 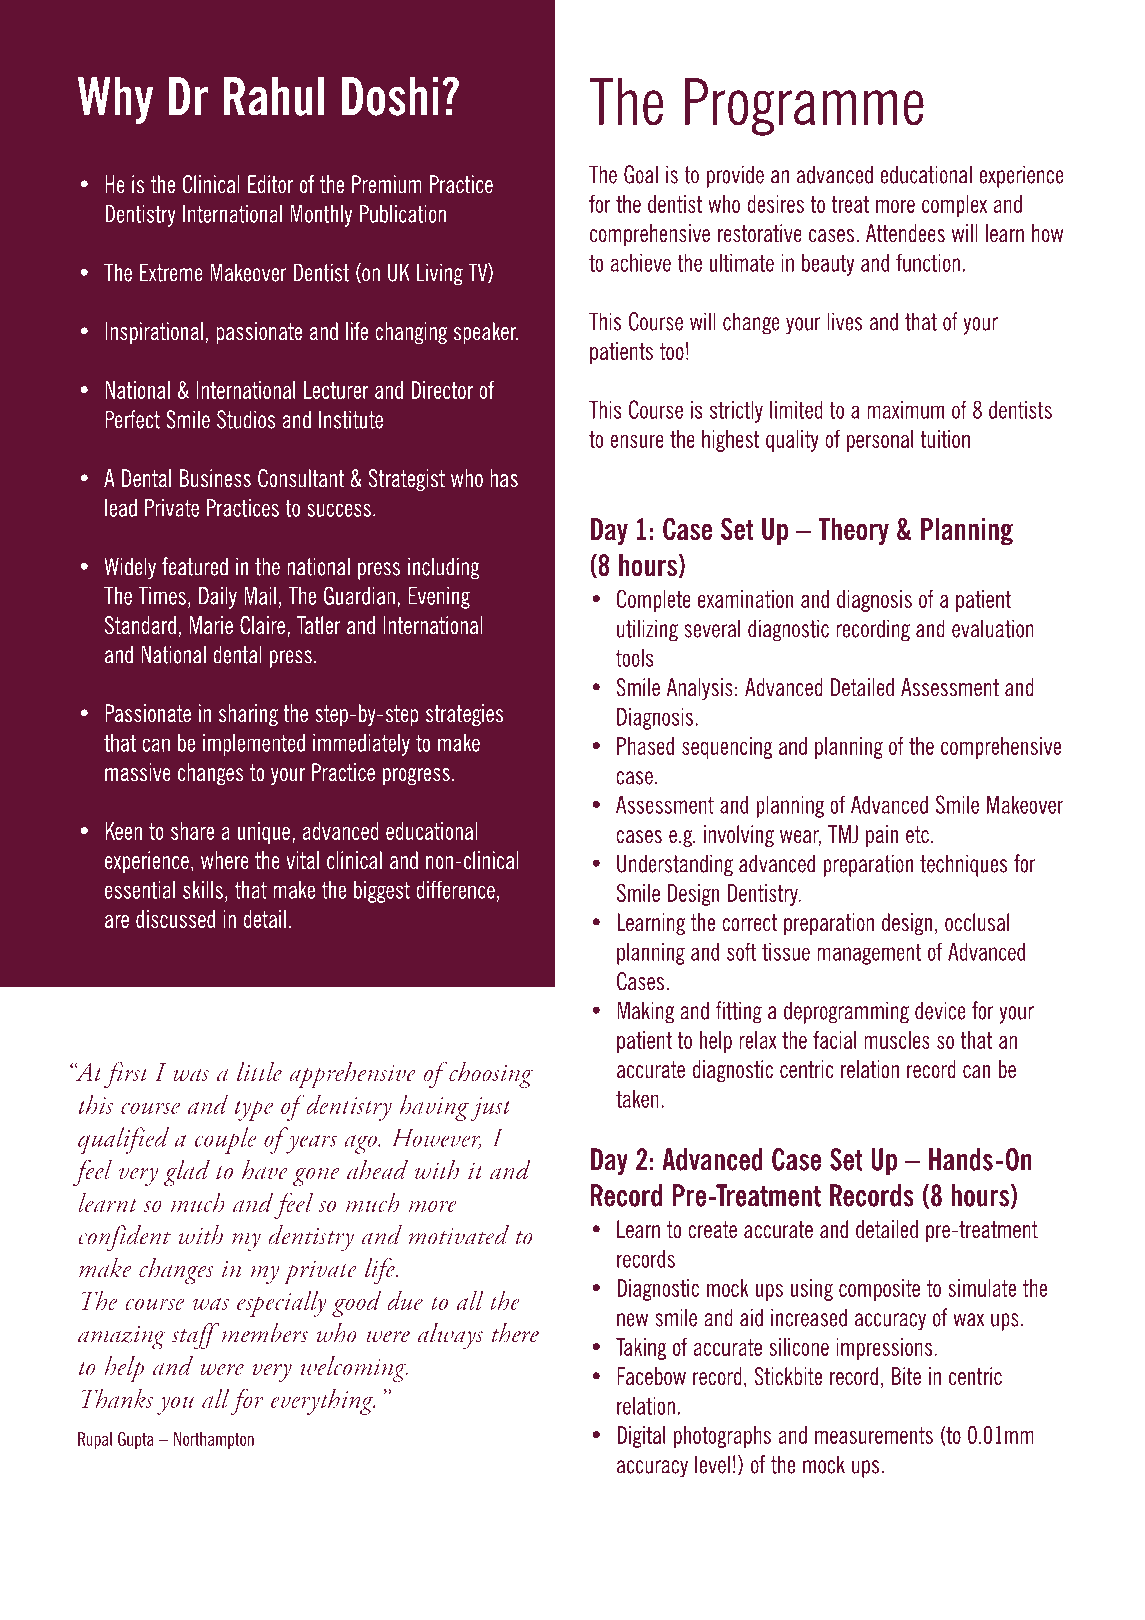 What do you see at coordinates (882, 836) in the page?
I see `pain` at bounding box center [882, 836].
